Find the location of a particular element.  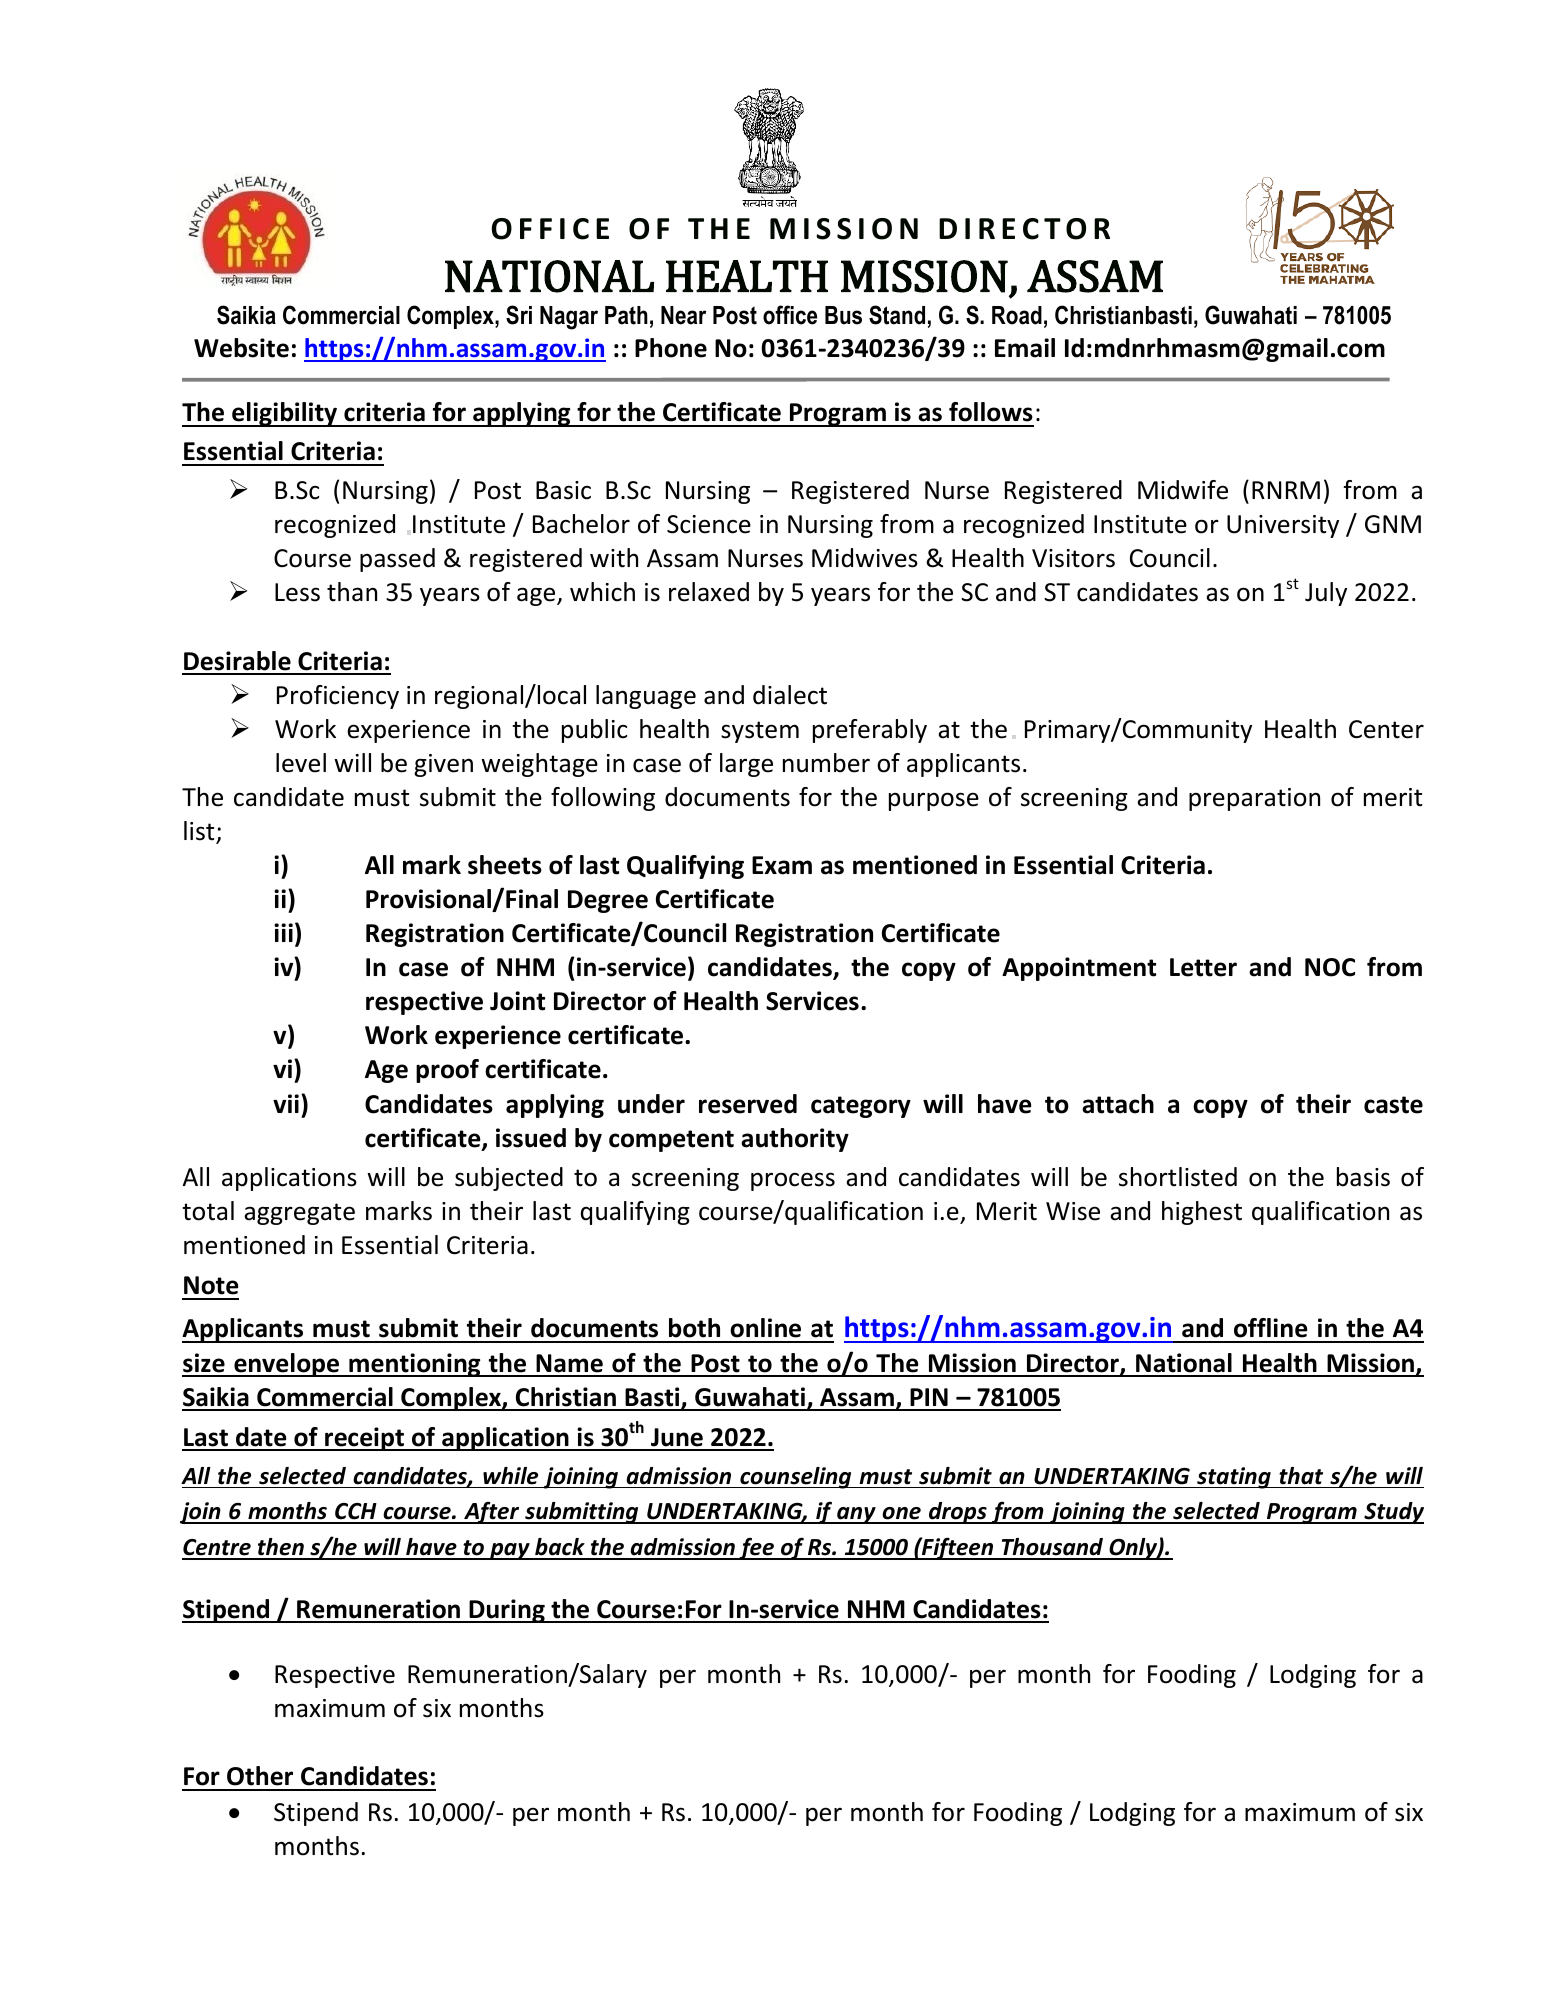

pay is located at coordinates (510, 1551).
